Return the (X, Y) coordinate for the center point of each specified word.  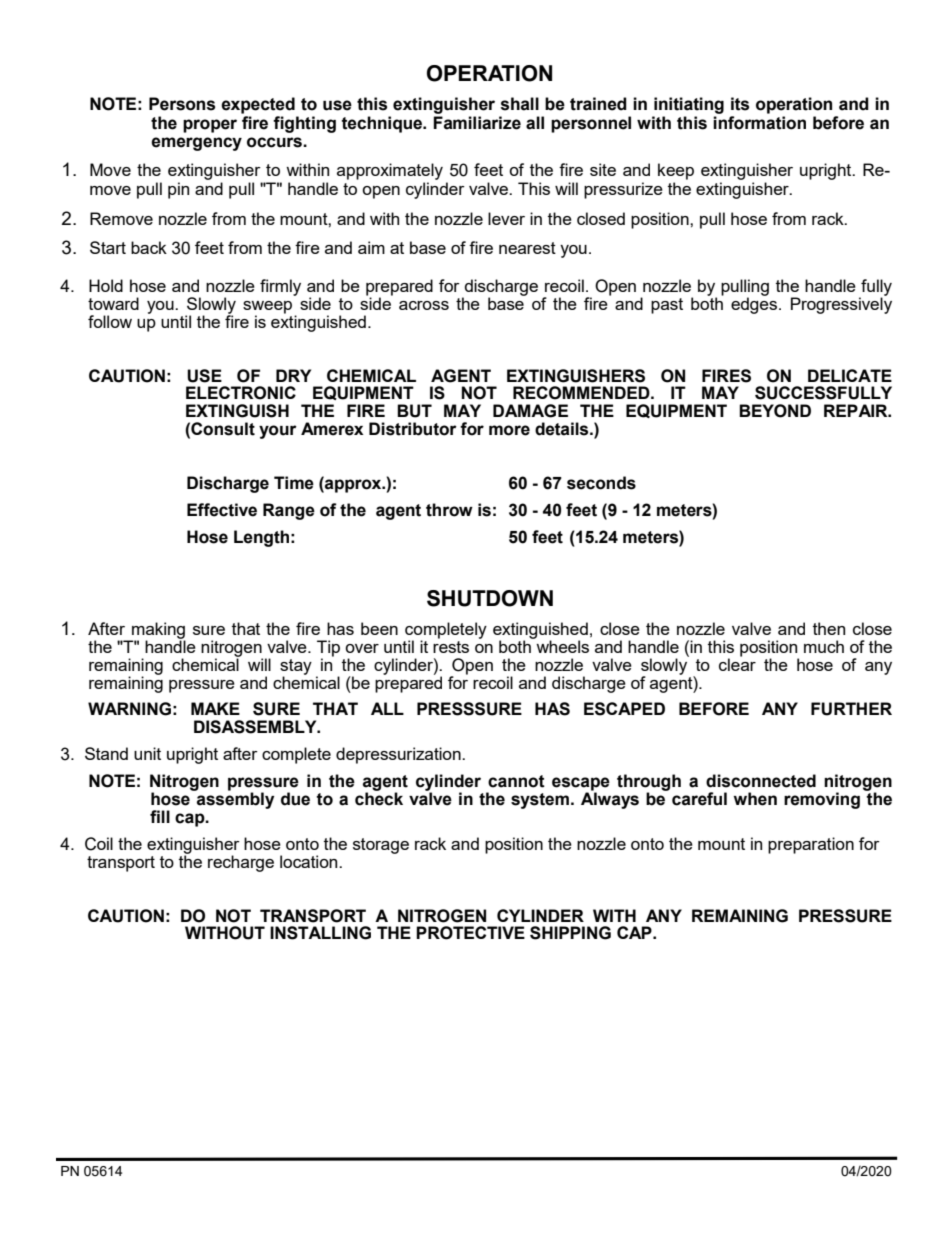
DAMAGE (530, 411)
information (759, 121)
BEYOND (775, 411)
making (157, 631)
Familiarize (477, 123)
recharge (241, 863)
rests (451, 645)
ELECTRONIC (241, 393)
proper (210, 126)
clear (737, 663)
